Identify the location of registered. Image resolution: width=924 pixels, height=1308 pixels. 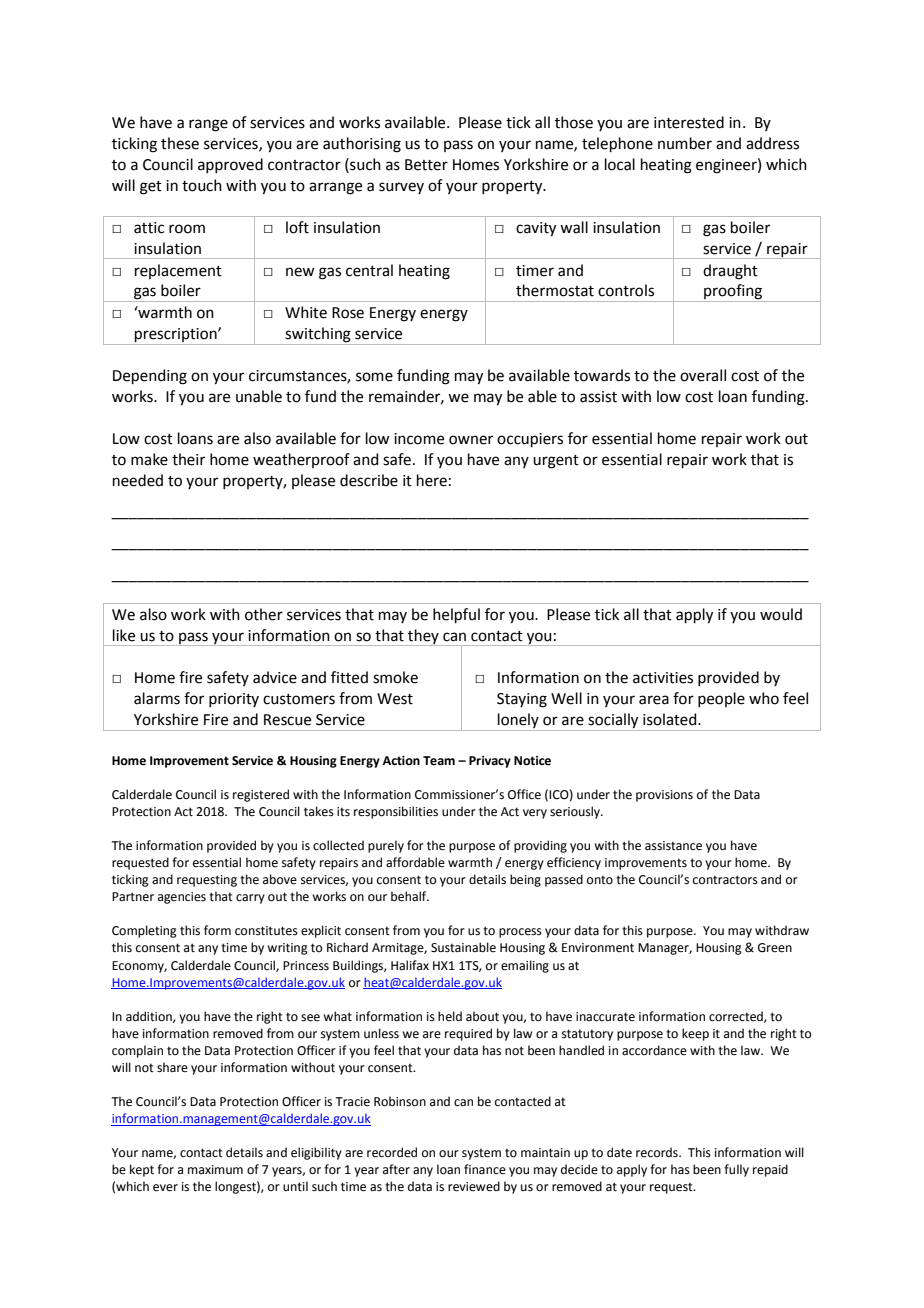
(261, 795).
